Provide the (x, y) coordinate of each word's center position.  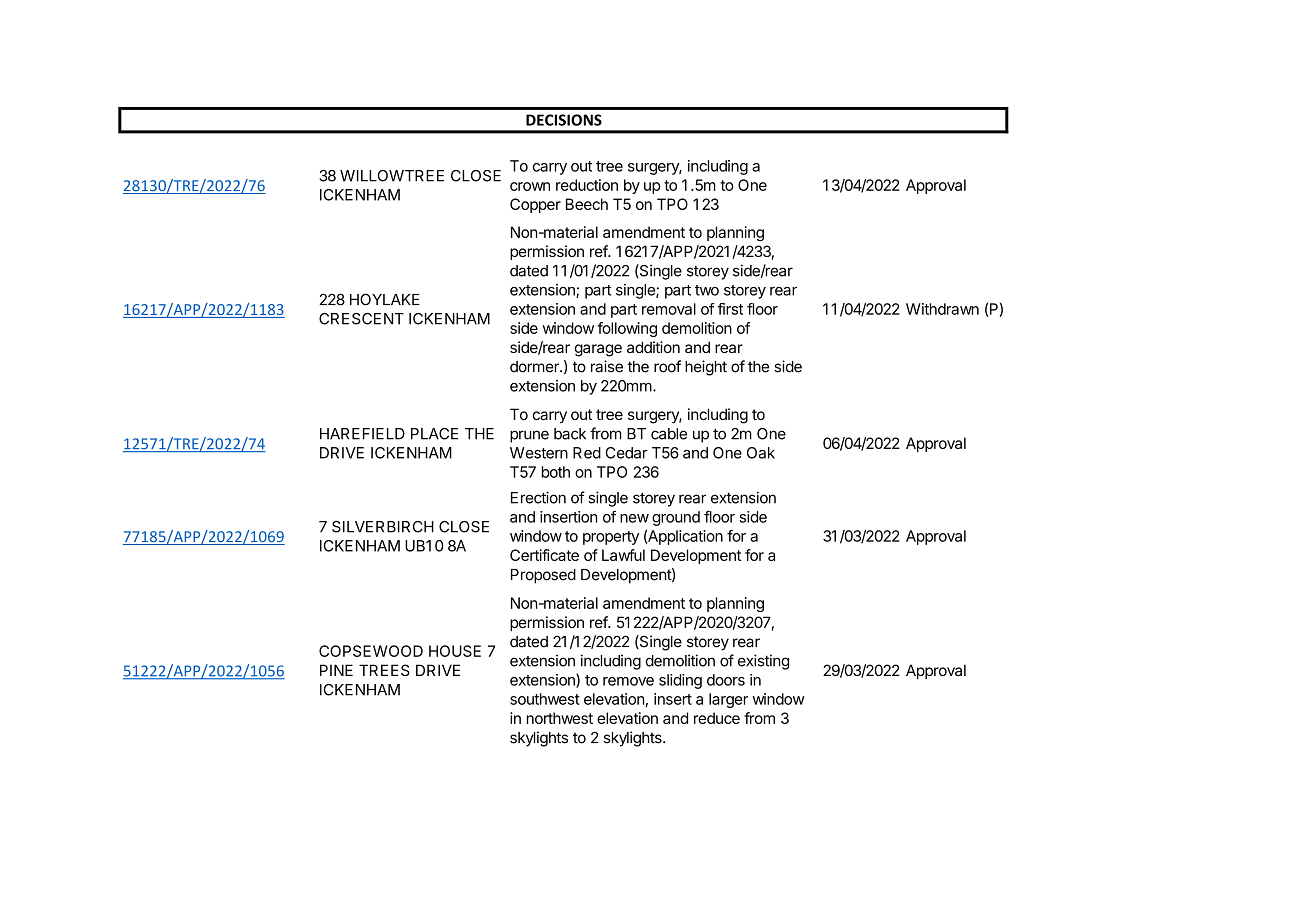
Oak (761, 453)
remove (628, 681)
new (634, 518)
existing (763, 662)
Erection (538, 497)
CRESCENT (361, 319)
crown (530, 186)
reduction (587, 185)
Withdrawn (942, 309)
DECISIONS (564, 120)
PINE (336, 670)
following (627, 329)
